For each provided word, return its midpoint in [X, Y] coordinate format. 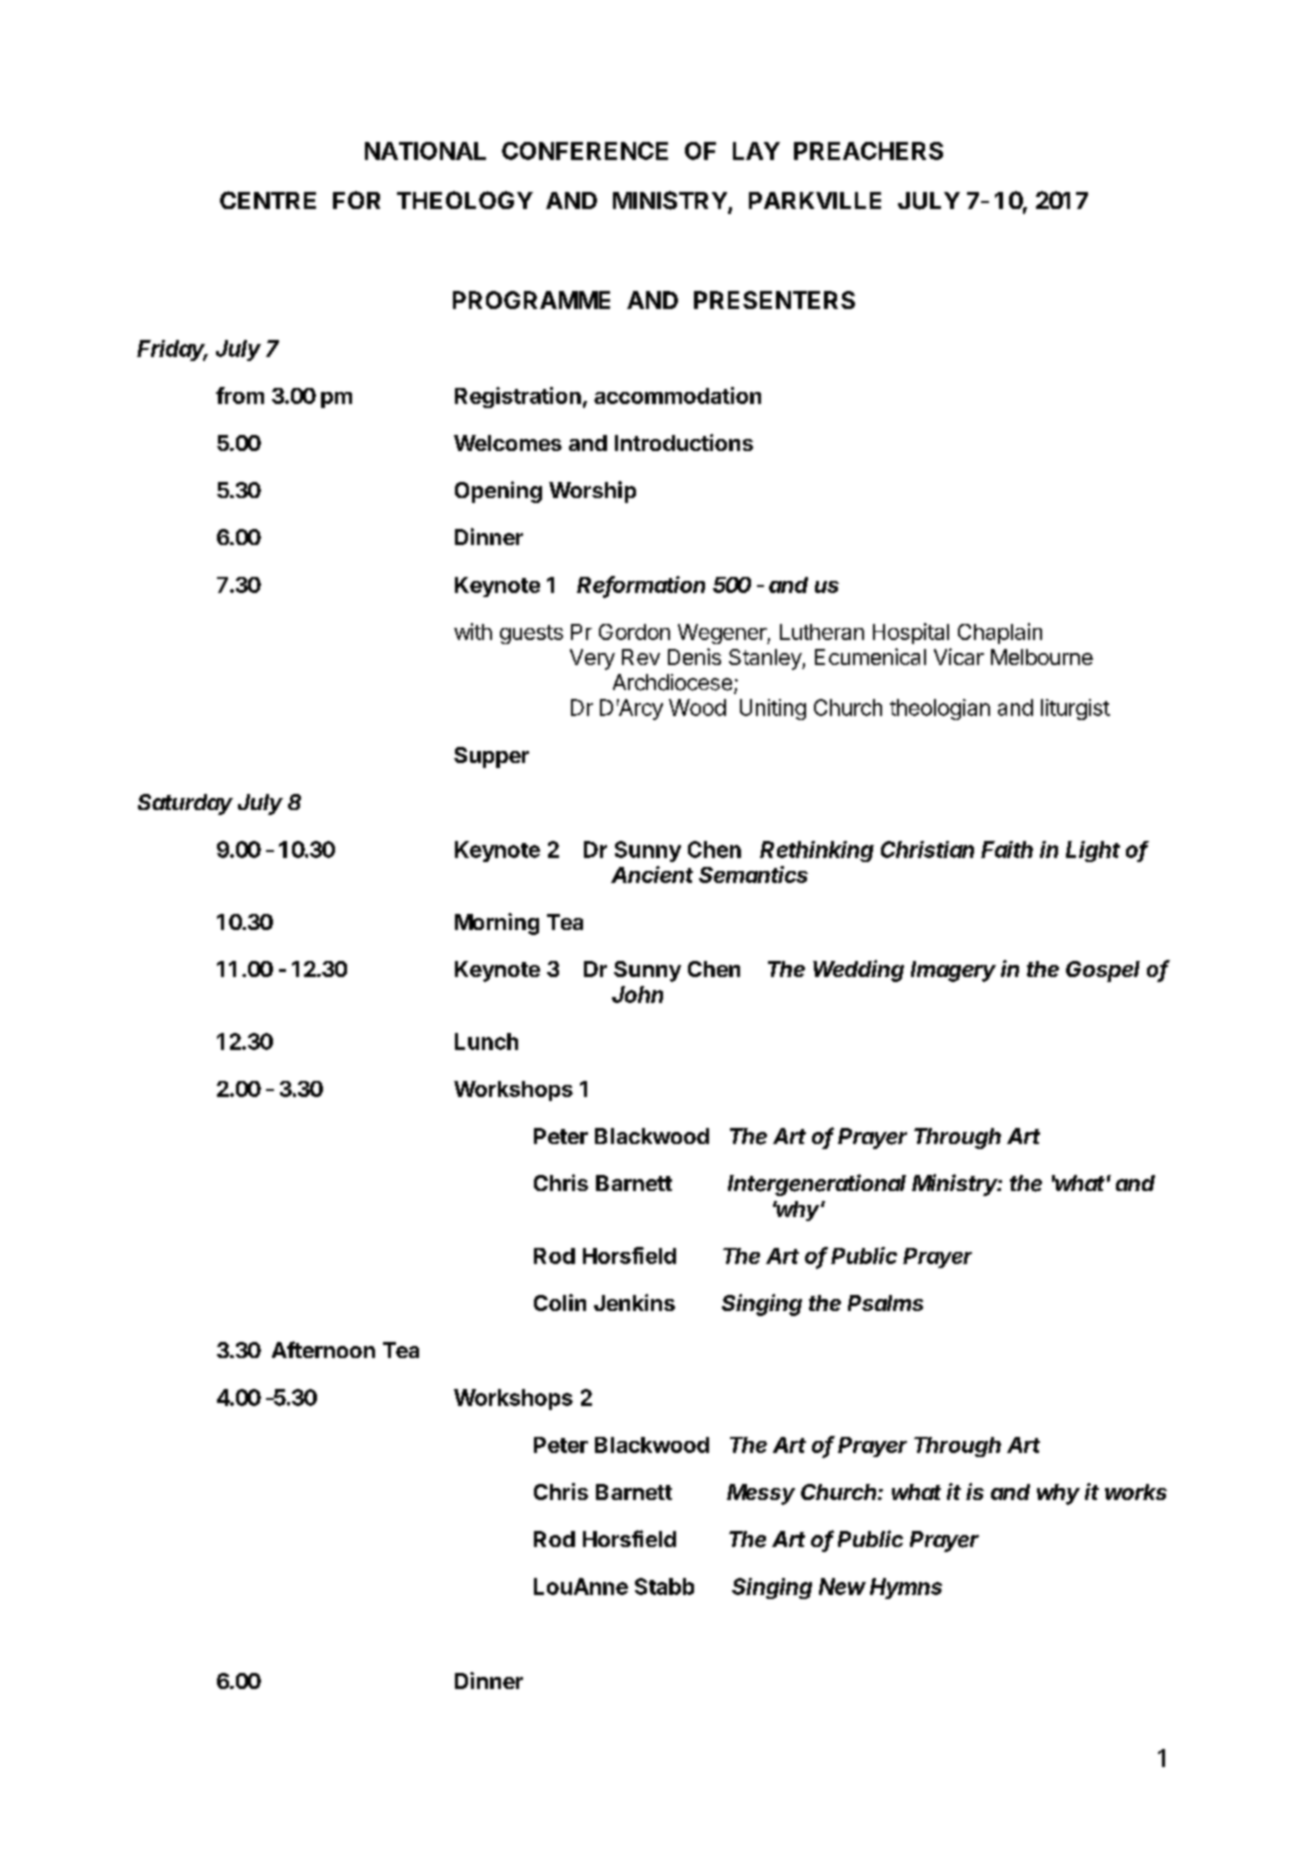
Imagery [953, 971]
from [240, 395]
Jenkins [634, 1302]
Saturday [185, 804]
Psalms [885, 1303]
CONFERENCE [585, 151]
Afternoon [323, 1349]
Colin [560, 1302]
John [637, 994]
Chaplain [1000, 633]
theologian [940, 709]
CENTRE [268, 200]
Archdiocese [672, 682]
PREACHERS [868, 151]
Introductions [684, 442]
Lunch [486, 1041]
